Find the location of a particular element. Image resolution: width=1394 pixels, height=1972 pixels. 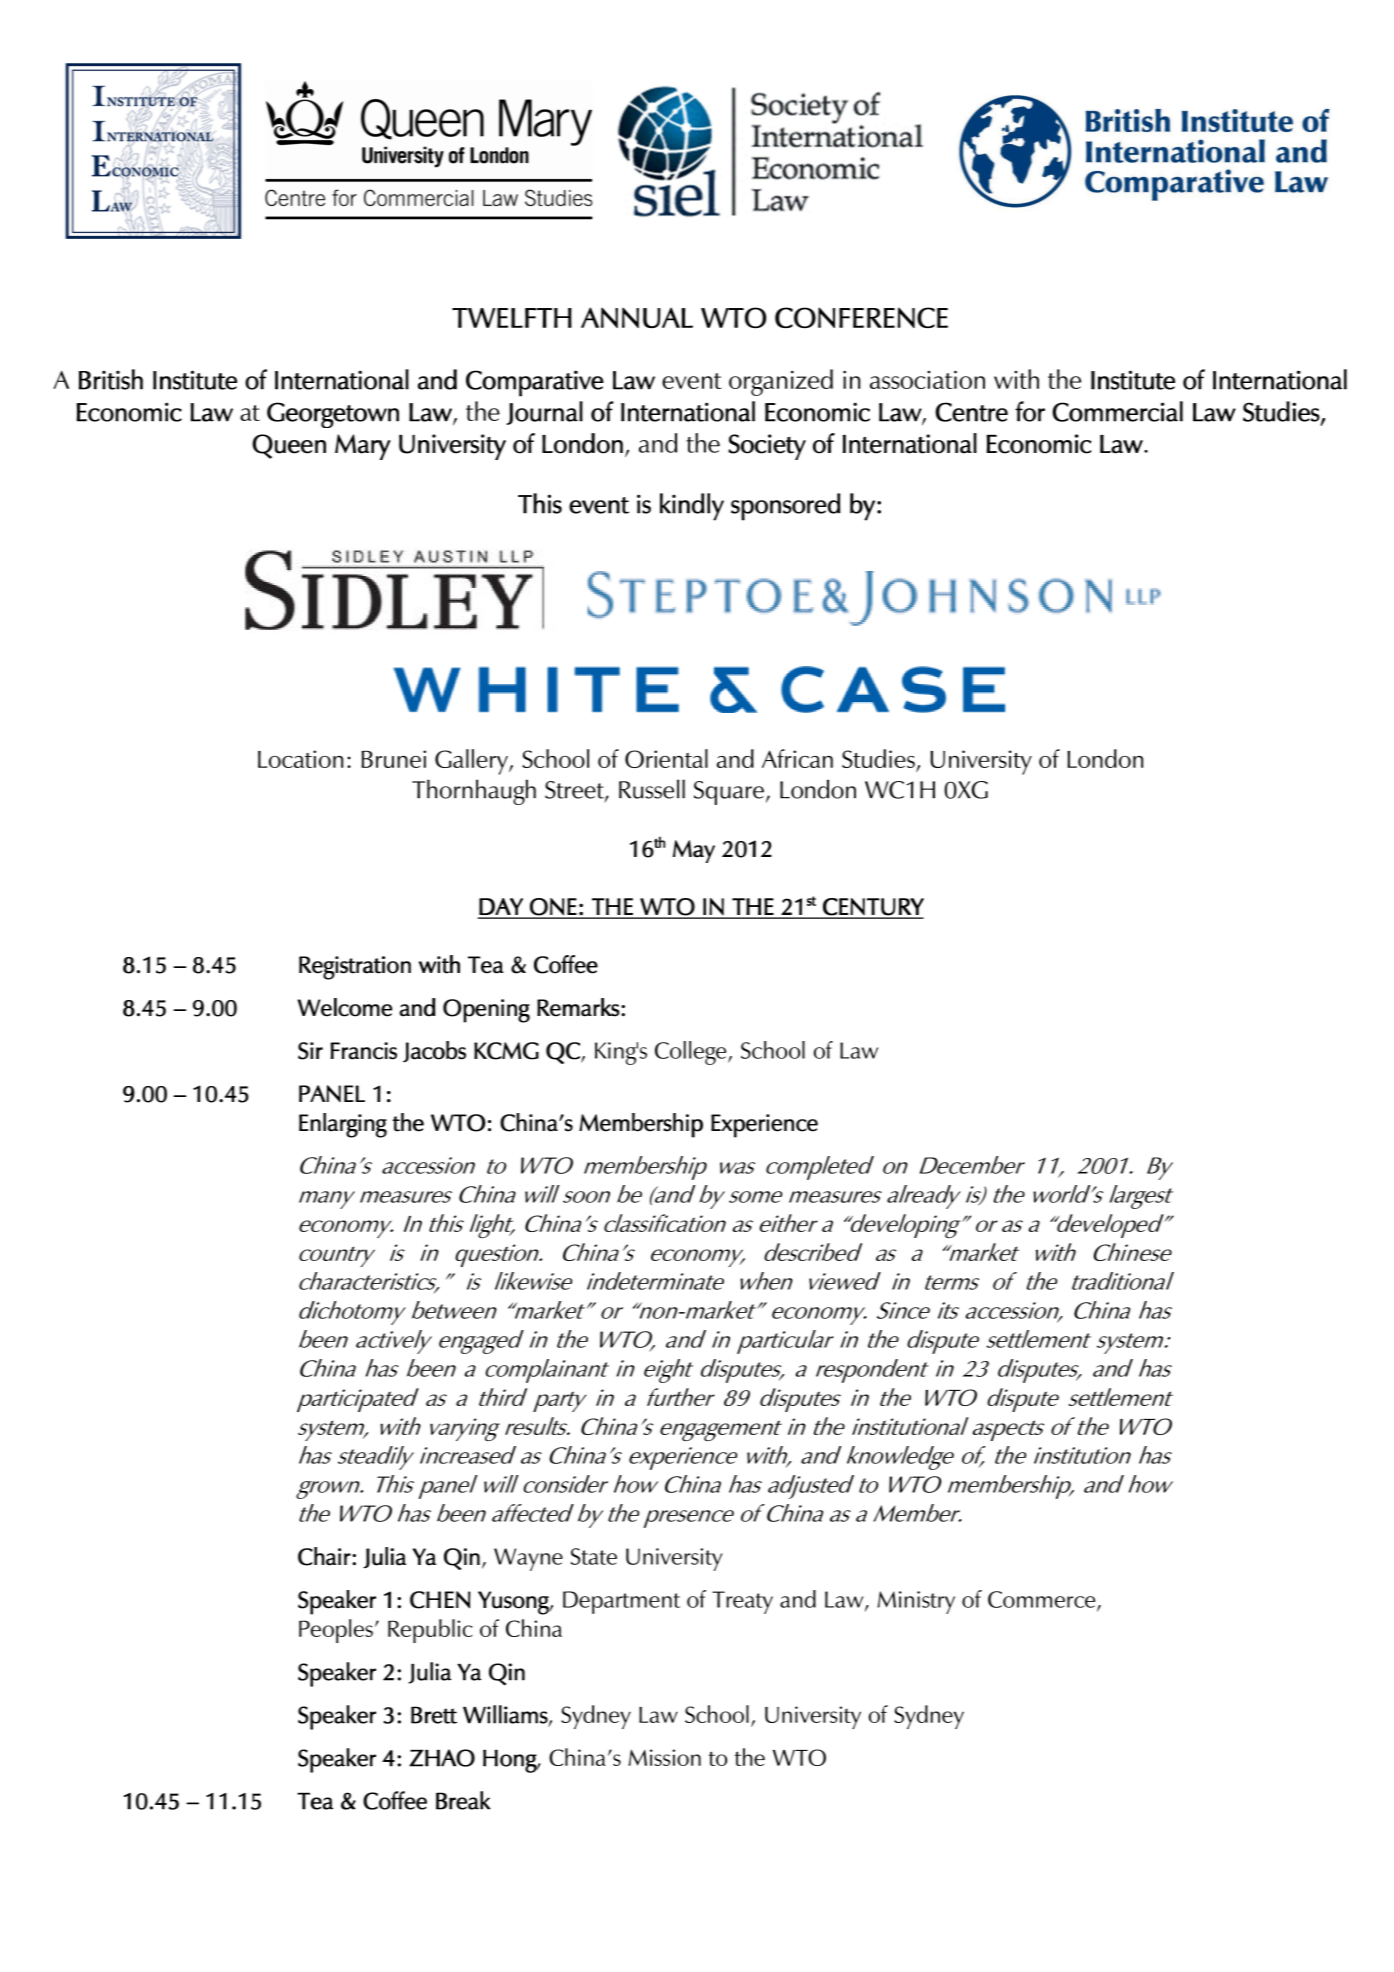

African is located at coordinates (797, 758).
